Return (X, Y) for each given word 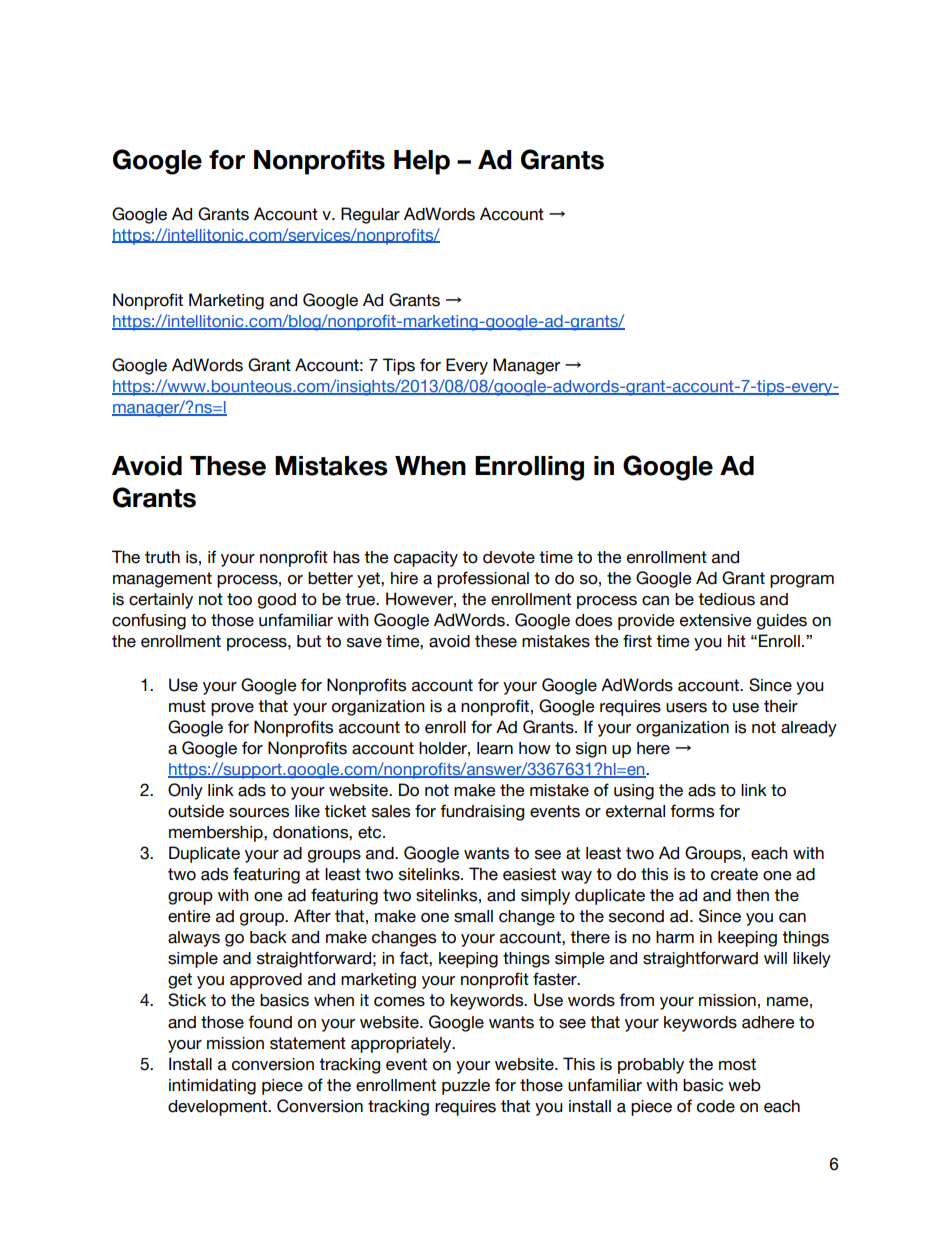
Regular (370, 215)
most (737, 1064)
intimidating (212, 1087)
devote (509, 557)
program (802, 581)
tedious (726, 599)
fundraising (482, 812)
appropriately (402, 1045)
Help (422, 162)
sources (259, 813)
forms (692, 811)
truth (162, 557)
